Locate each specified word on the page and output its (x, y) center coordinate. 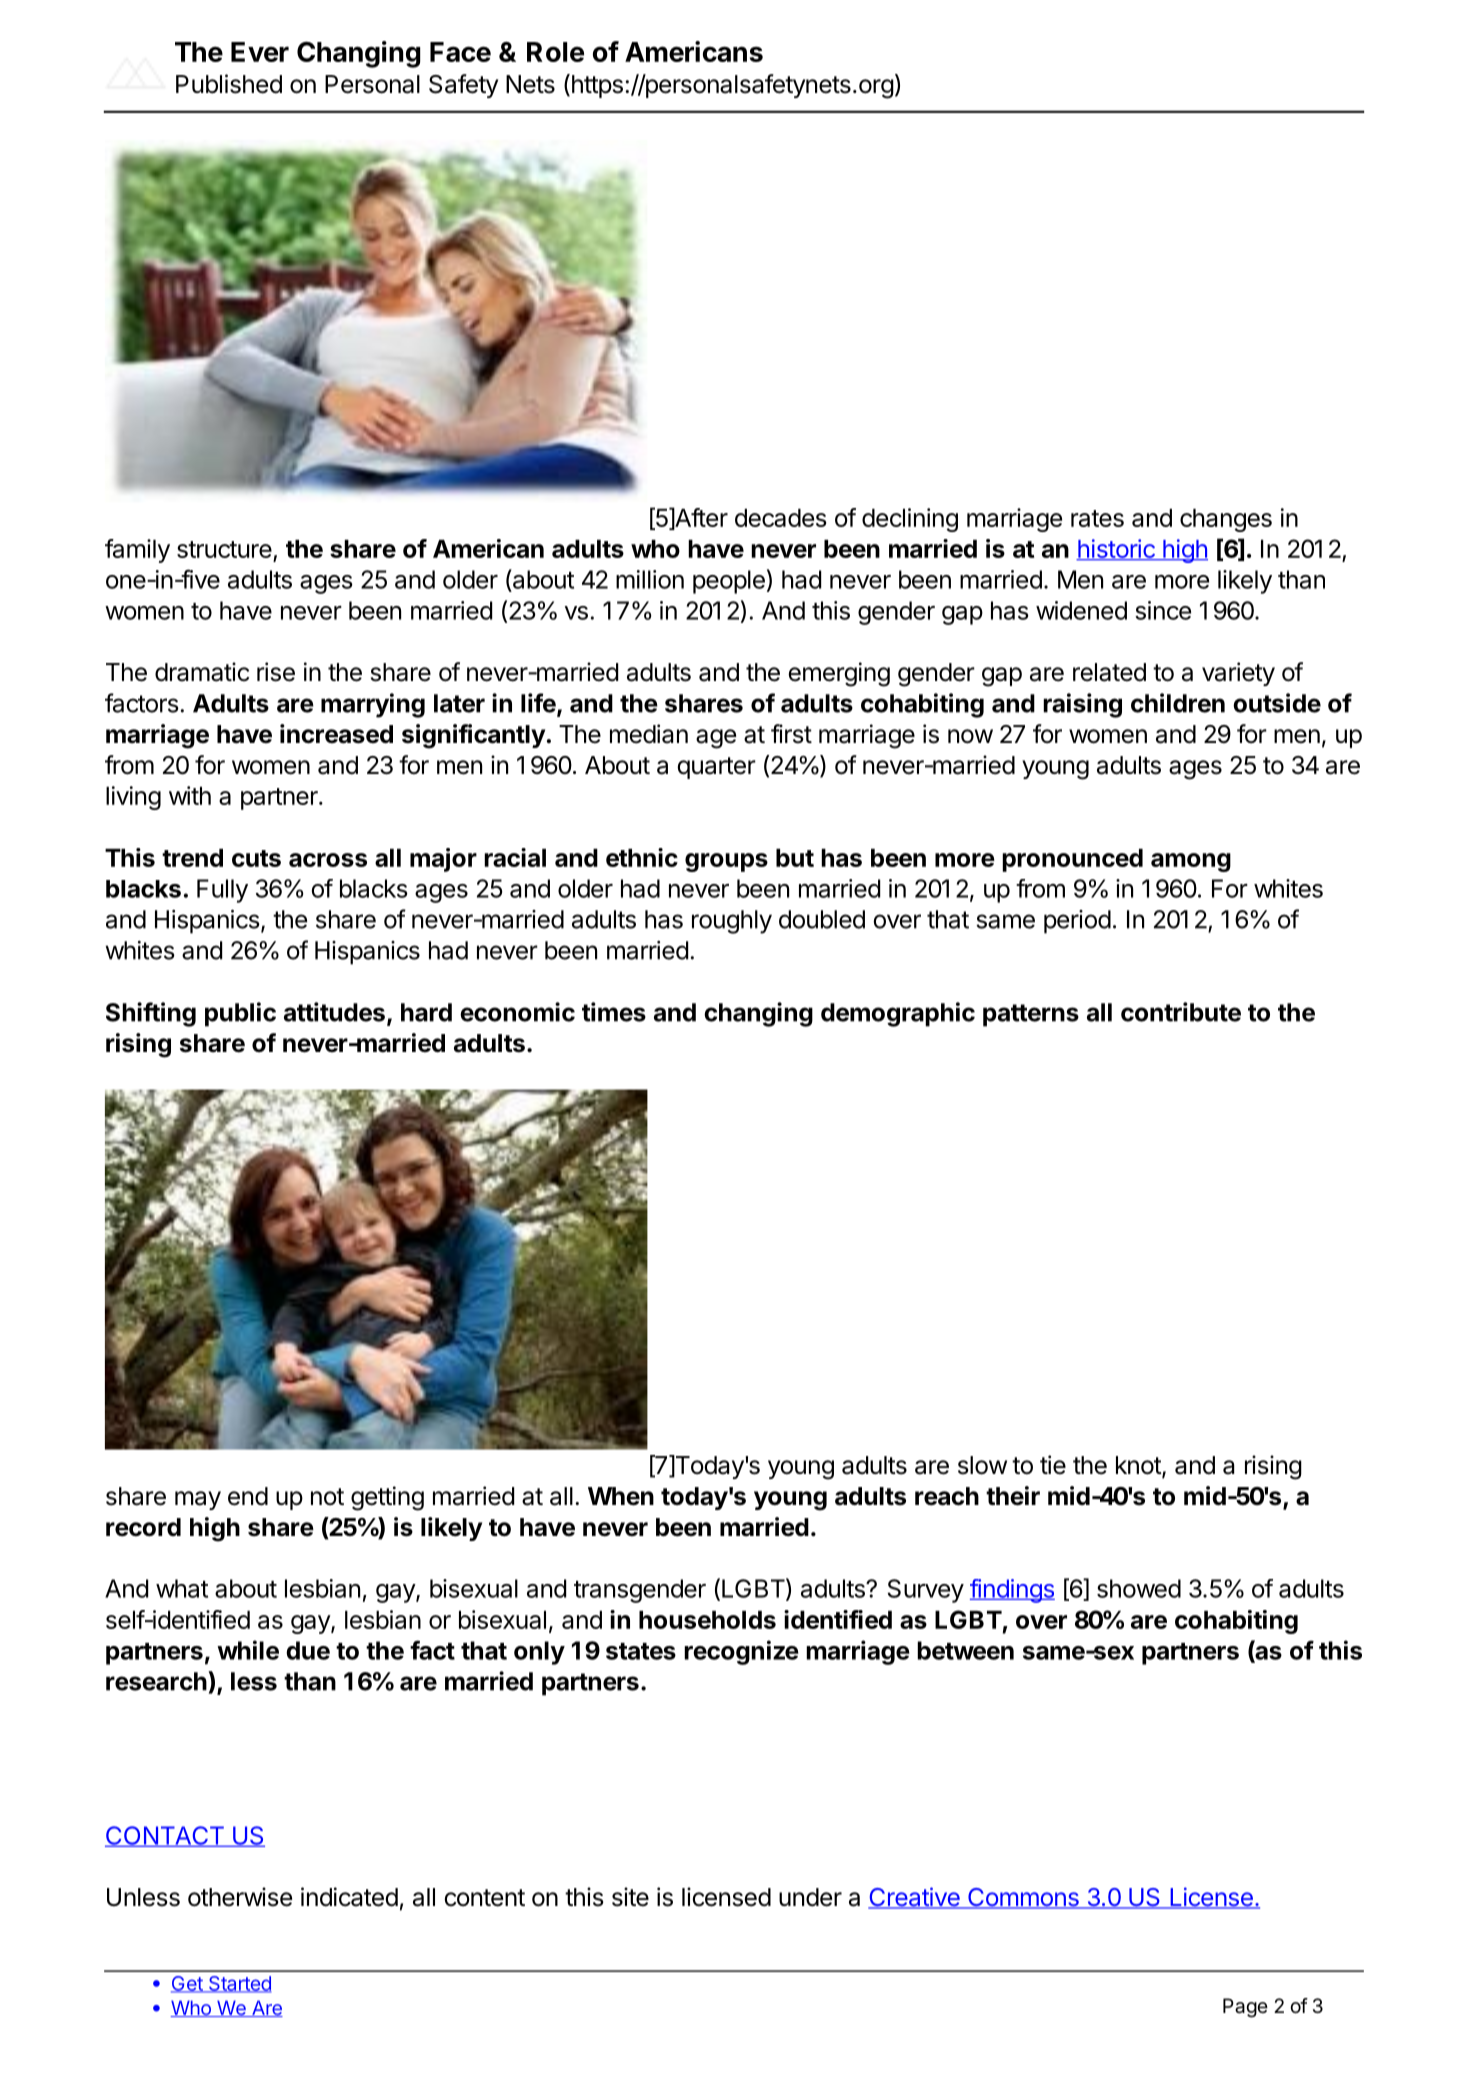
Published (229, 84)
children (1178, 703)
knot (1139, 1466)
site (630, 1897)
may (198, 1500)
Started (239, 1984)
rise (276, 672)
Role (555, 52)
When (621, 1496)
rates (1097, 518)
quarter (716, 768)
